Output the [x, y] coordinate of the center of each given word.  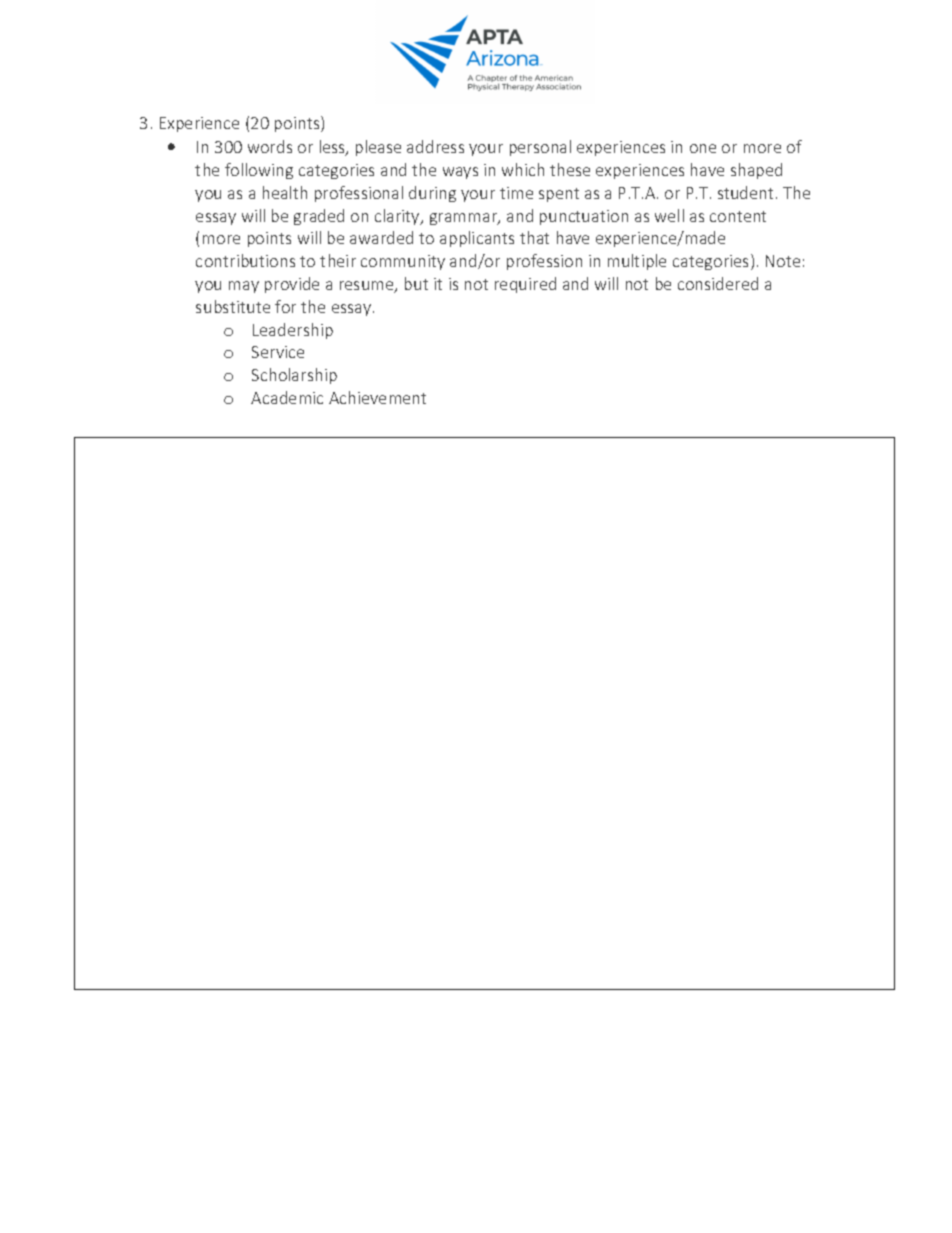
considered [718, 283]
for [285, 306]
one [703, 148]
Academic [287, 397]
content [738, 216]
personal [540, 148]
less [333, 148]
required [525, 285]
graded [319, 217]
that [534, 237]
